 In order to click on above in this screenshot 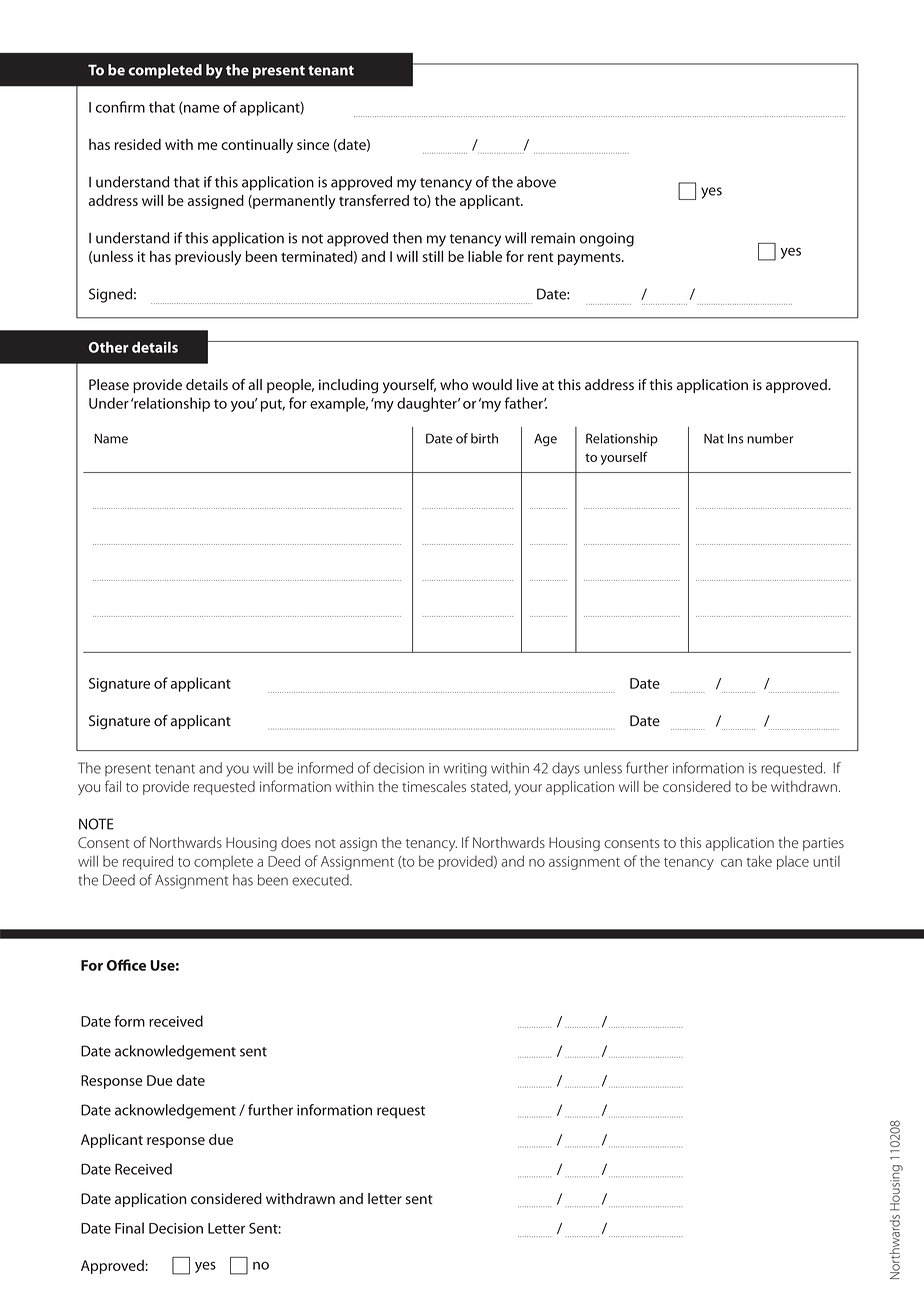, I will do `click(536, 182)`.
